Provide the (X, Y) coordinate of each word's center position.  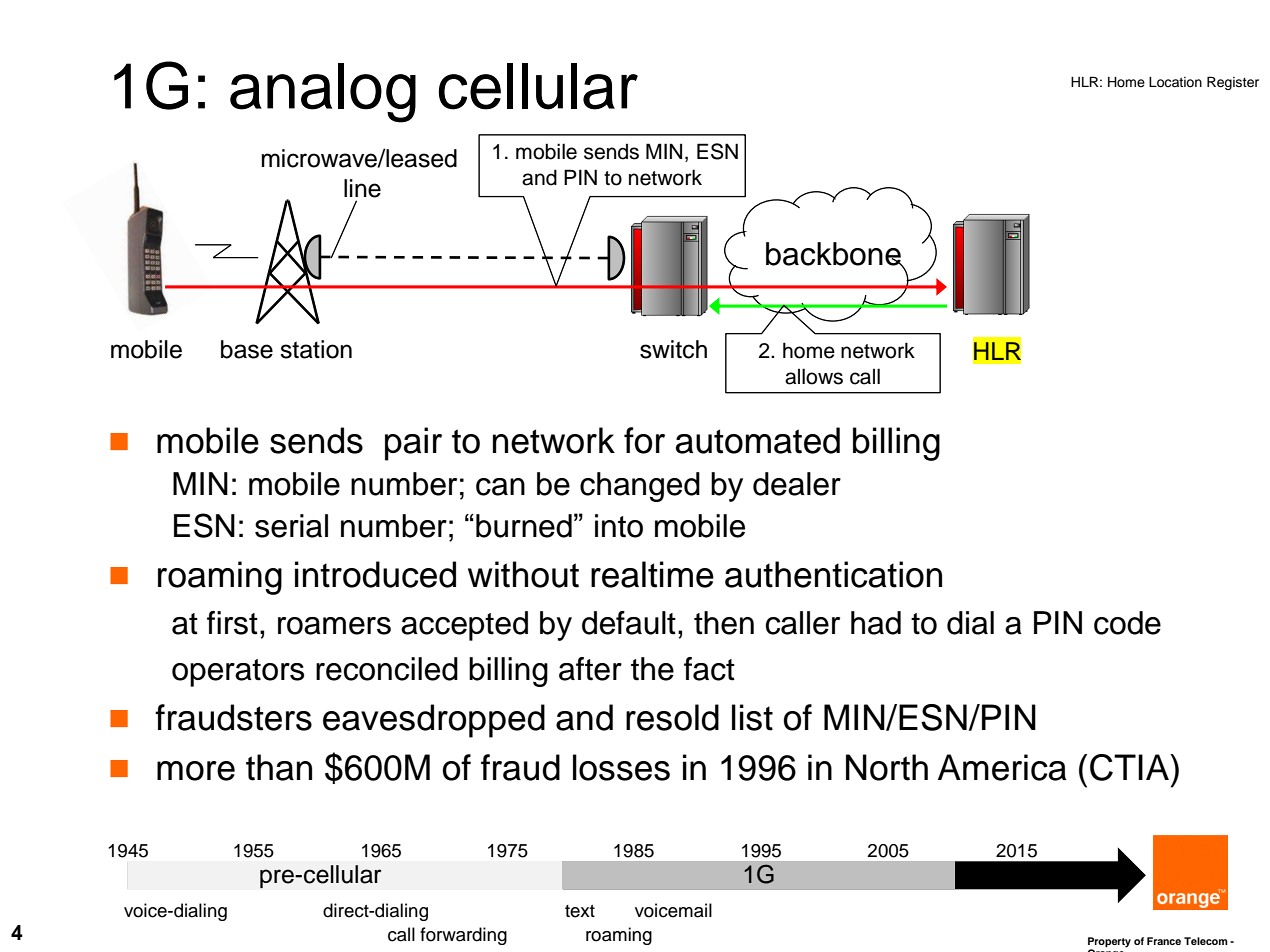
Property (1109, 942)
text (580, 911)
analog (323, 93)
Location (1175, 82)
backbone (834, 255)
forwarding (463, 936)
